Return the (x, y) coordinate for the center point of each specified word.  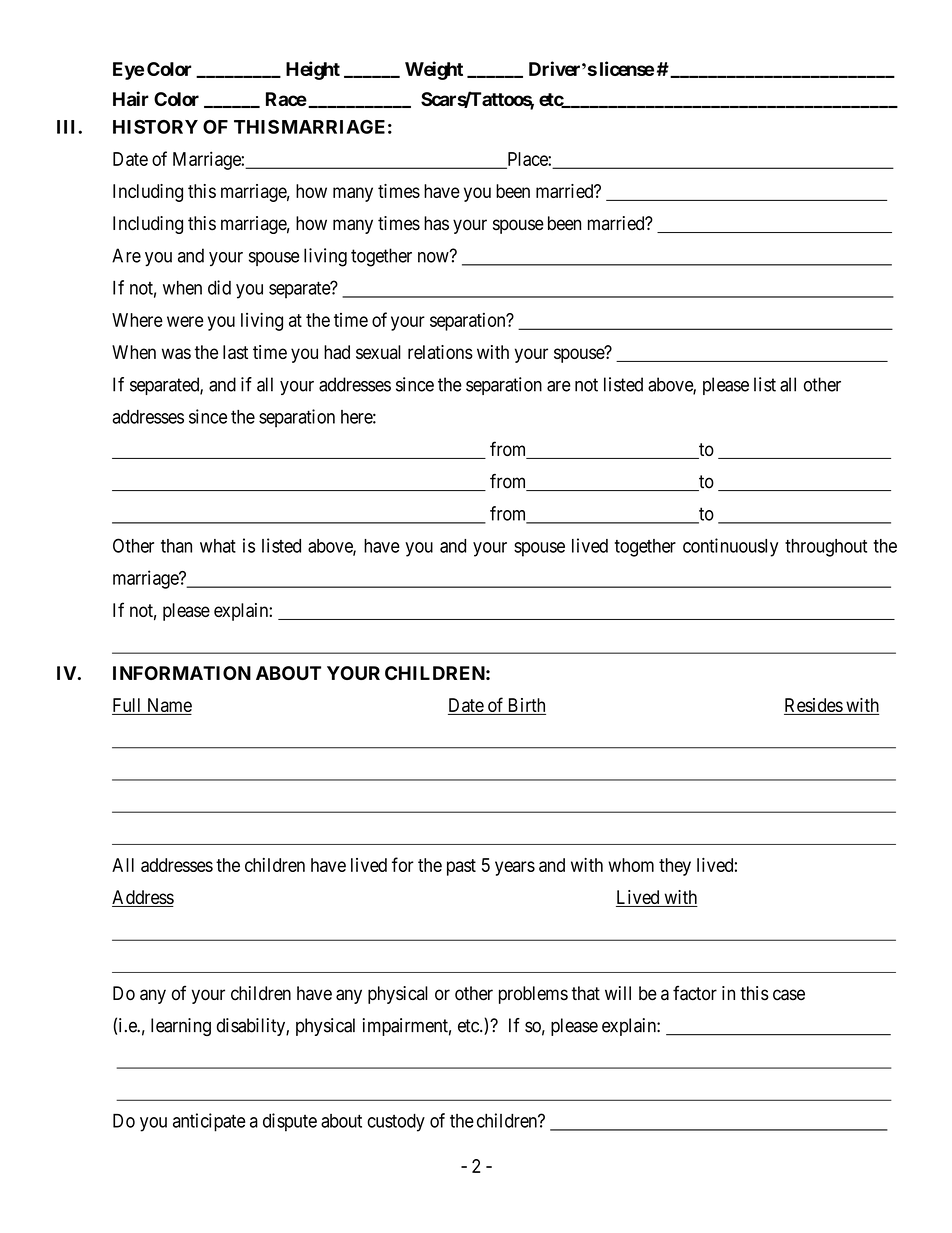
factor (695, 993)
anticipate (209, 1122)
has (436, 223)
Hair (131, 98)
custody (396, 1122)
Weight (434, 70)
